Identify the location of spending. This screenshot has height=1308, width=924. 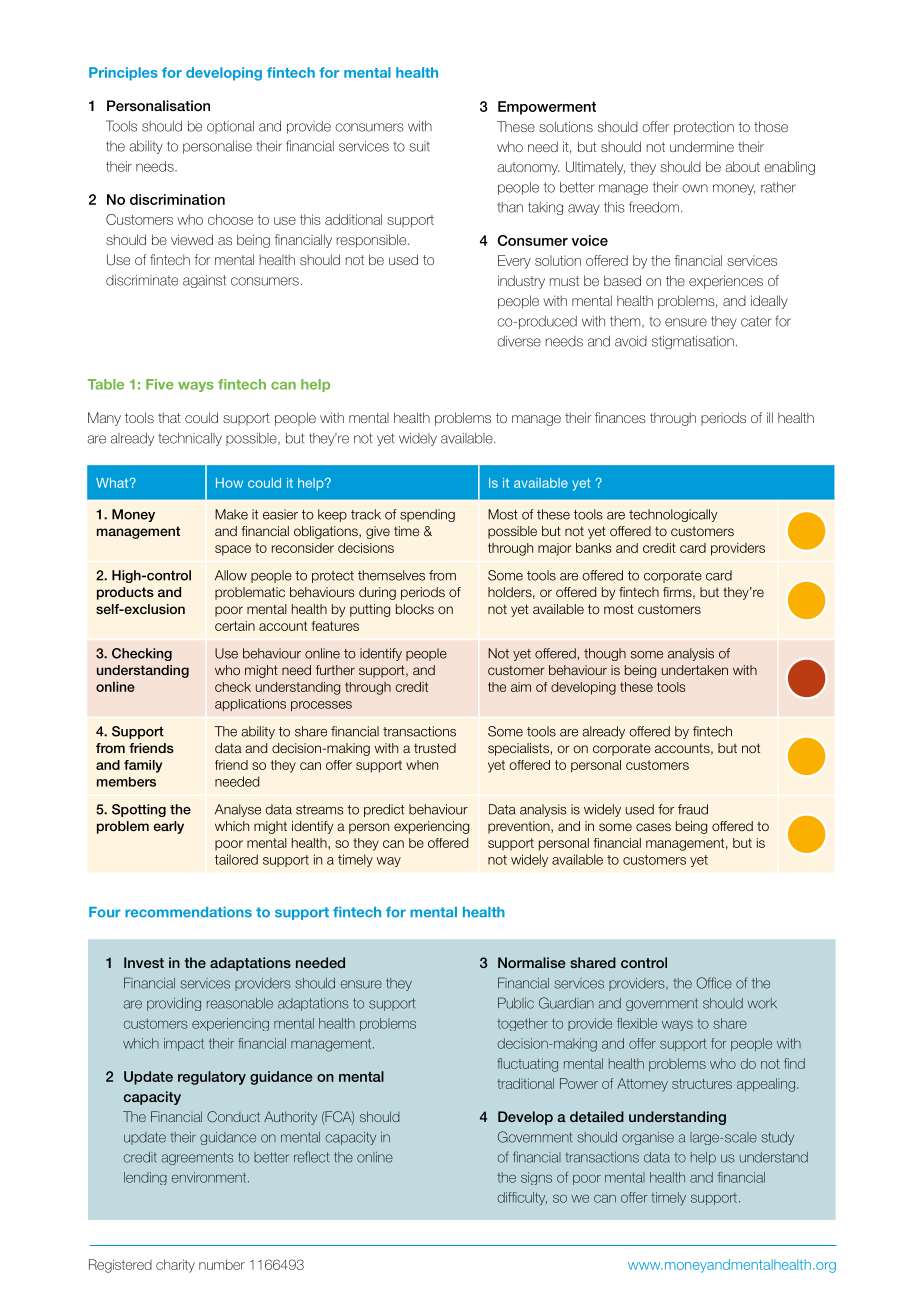
(427, 515).
